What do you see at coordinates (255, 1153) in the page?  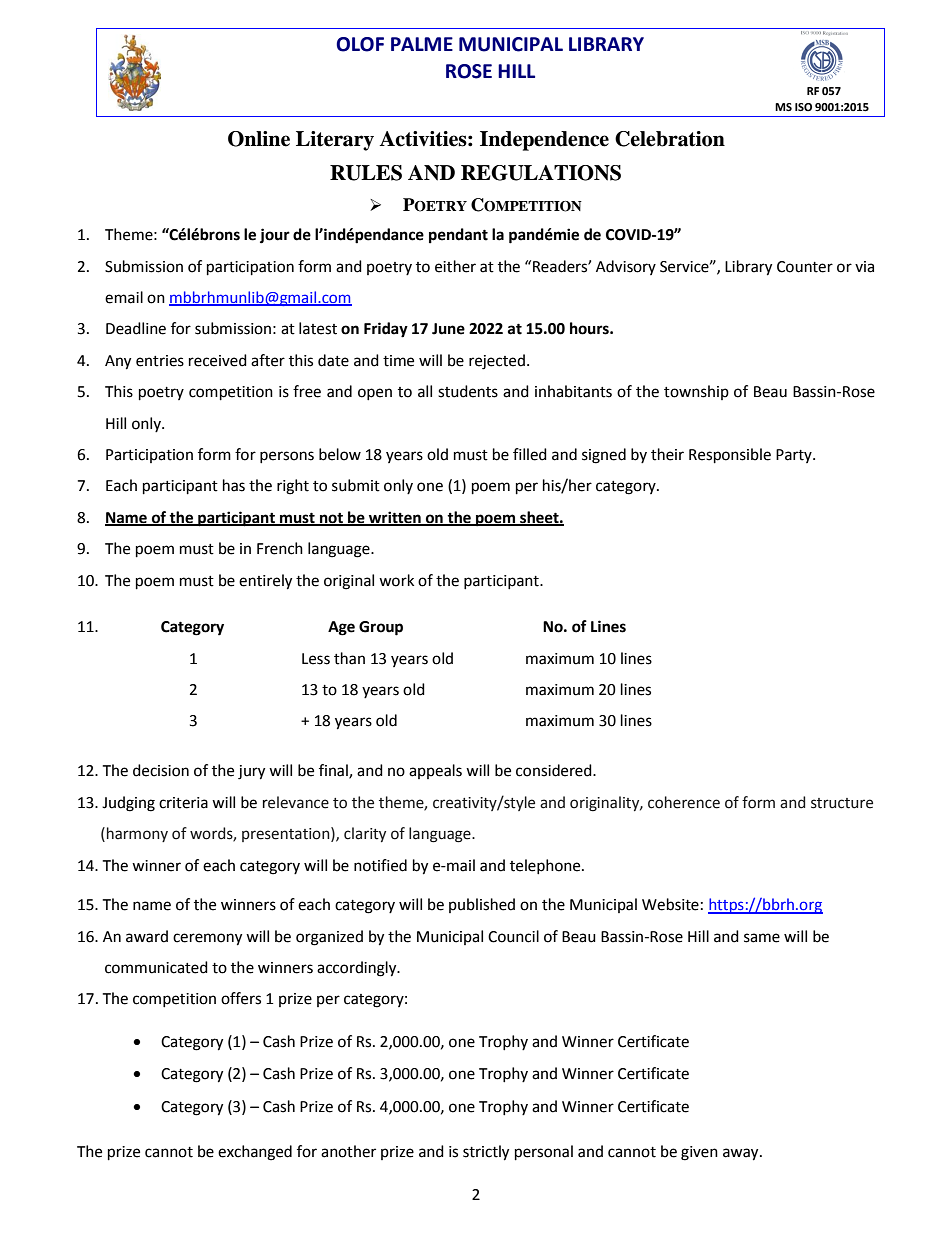 I see `exchanged` at bounding box center [255, 1153].
